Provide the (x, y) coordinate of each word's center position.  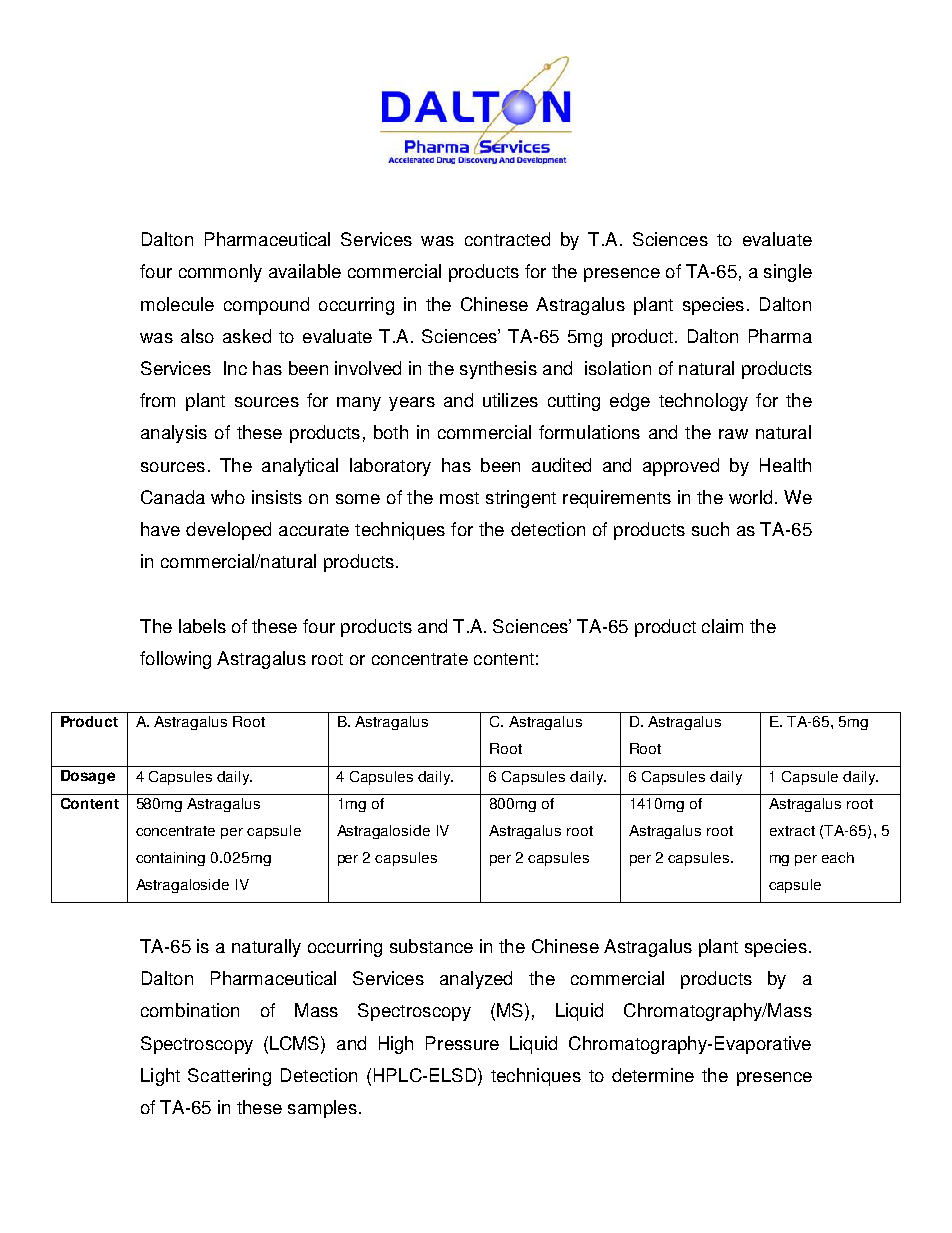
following (175, 660)
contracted (507, 239)
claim (722, 626)
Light (160, 1077)
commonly (220, 273)
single (788, 273)
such (710, 529)
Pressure (462, 1043)
